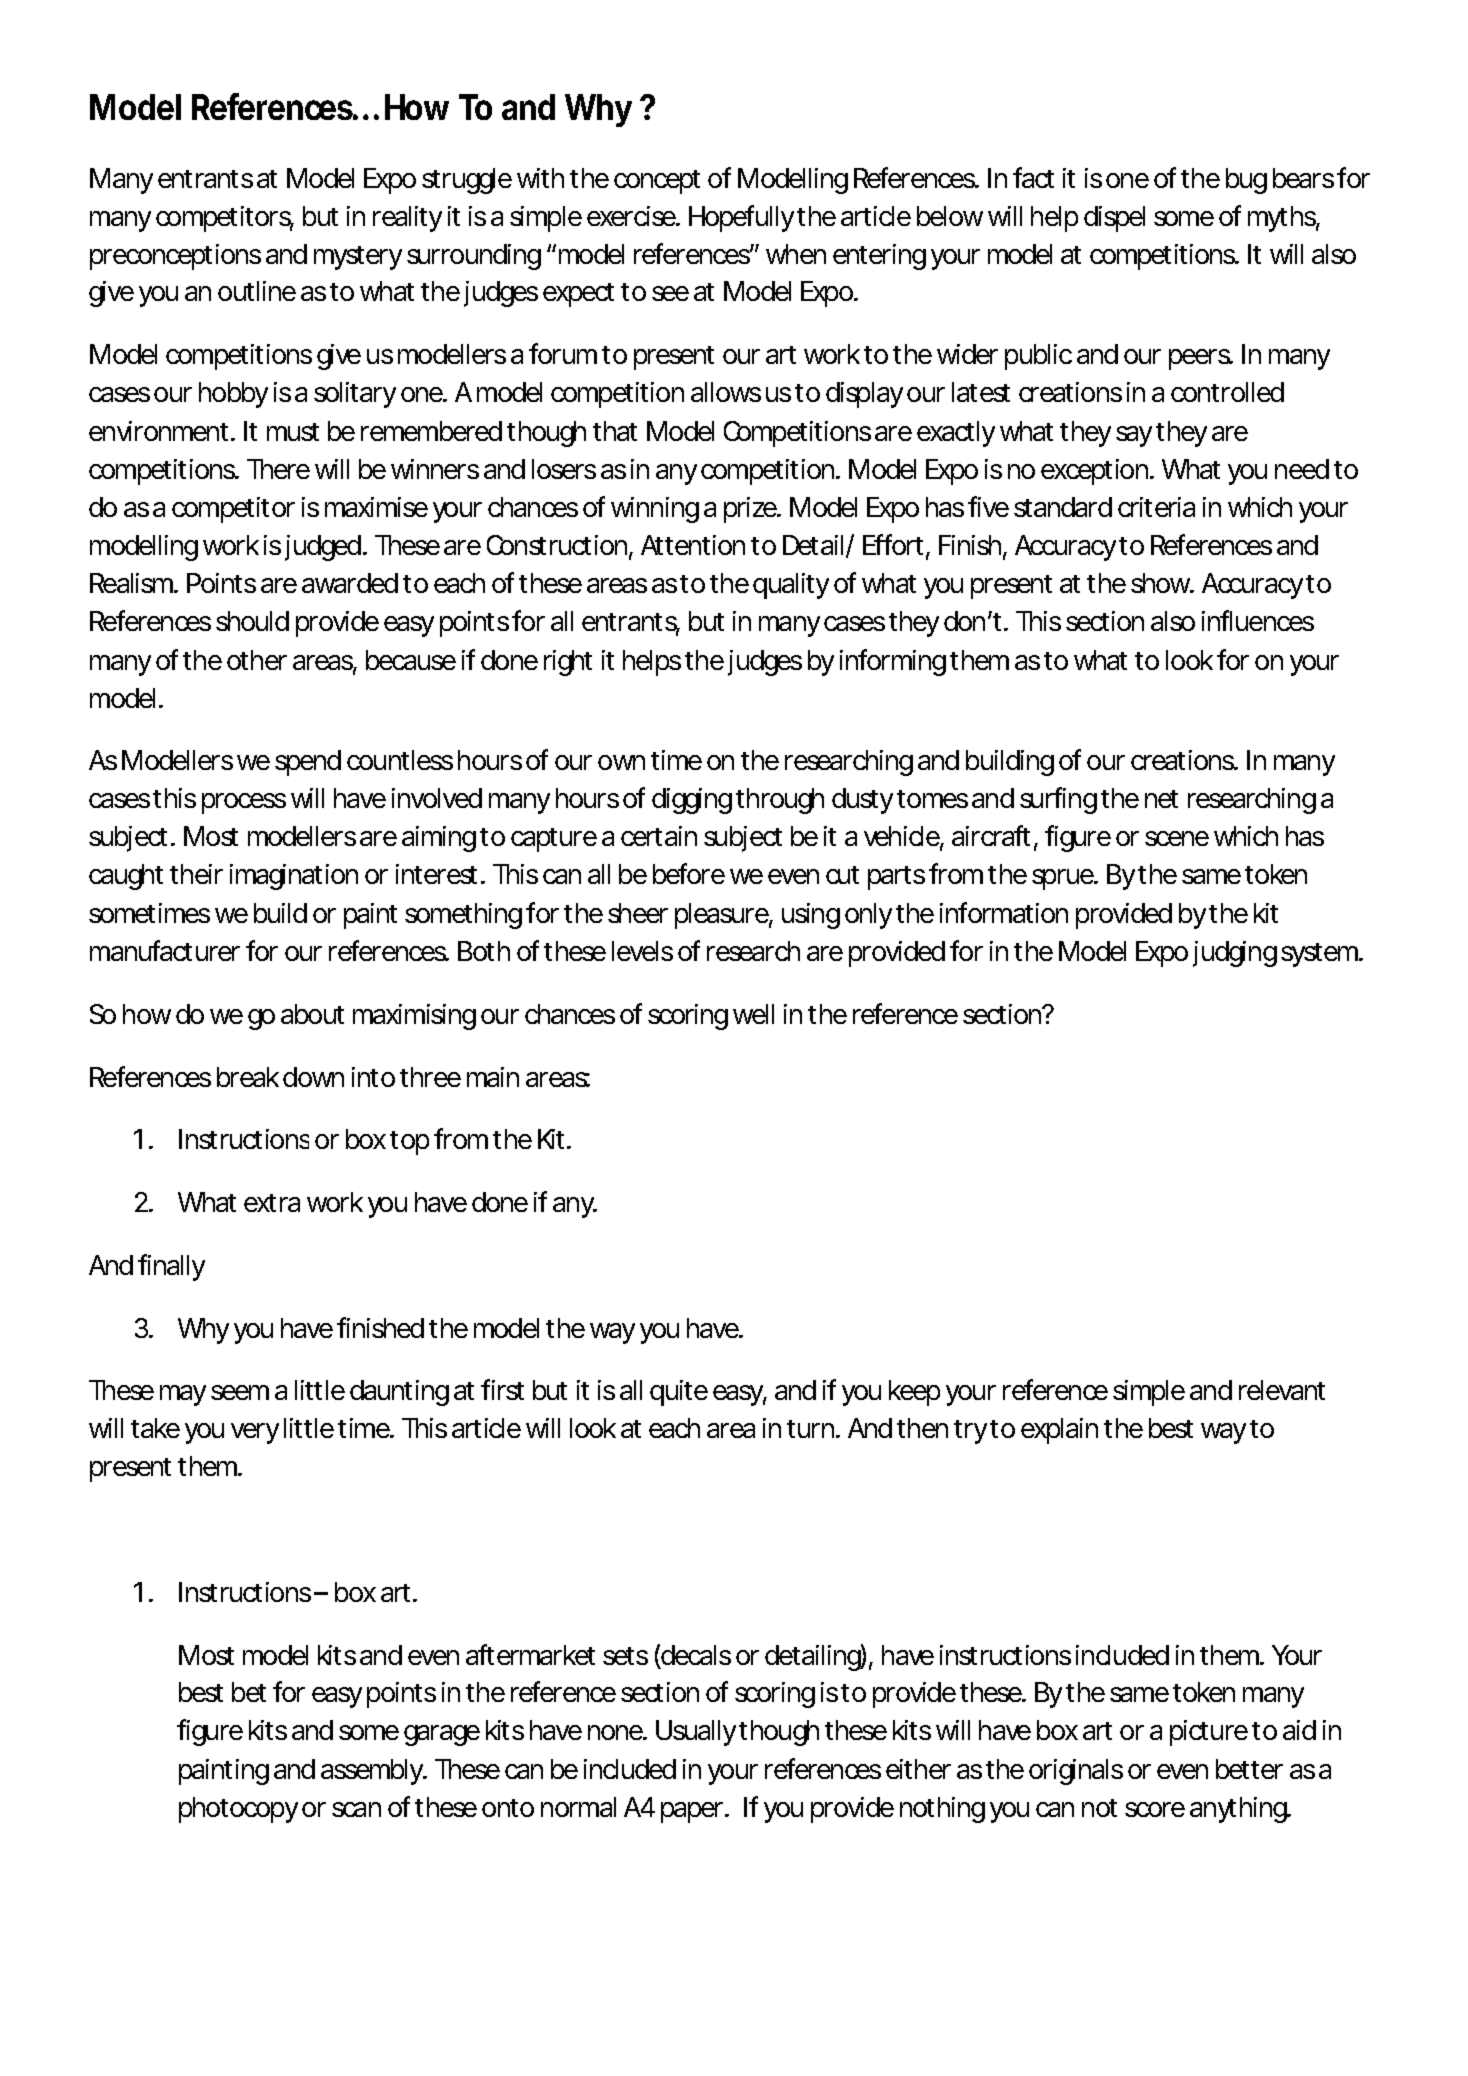 The width and height of the screenshot is (1468, 2076). What do you see at coordinates (741, 218) in the screenshot?
I see `Hopefully` at bounding box center [741, 218].
